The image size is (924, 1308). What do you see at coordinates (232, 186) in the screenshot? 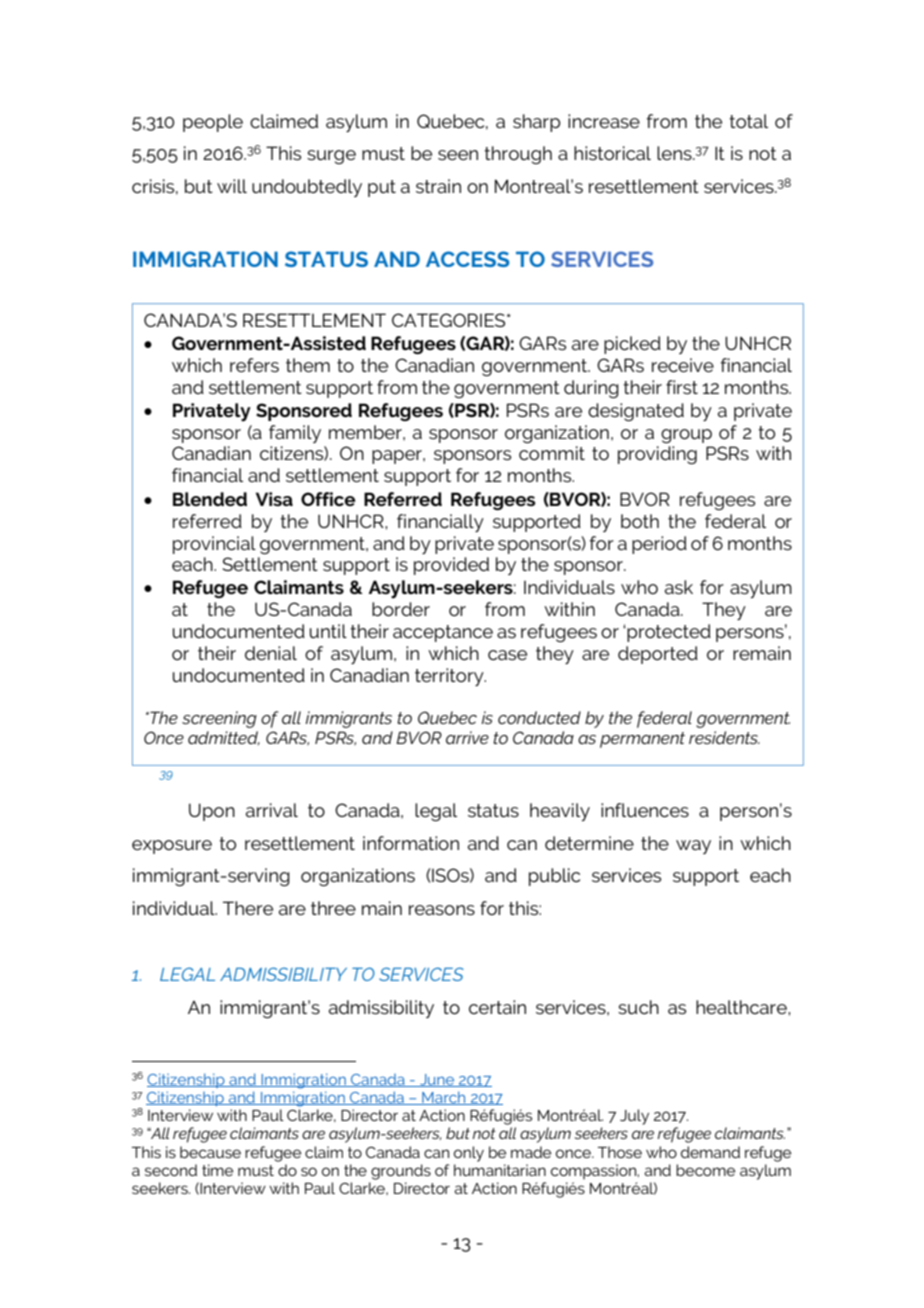
I see `will` at bounding box center [232, 186].
